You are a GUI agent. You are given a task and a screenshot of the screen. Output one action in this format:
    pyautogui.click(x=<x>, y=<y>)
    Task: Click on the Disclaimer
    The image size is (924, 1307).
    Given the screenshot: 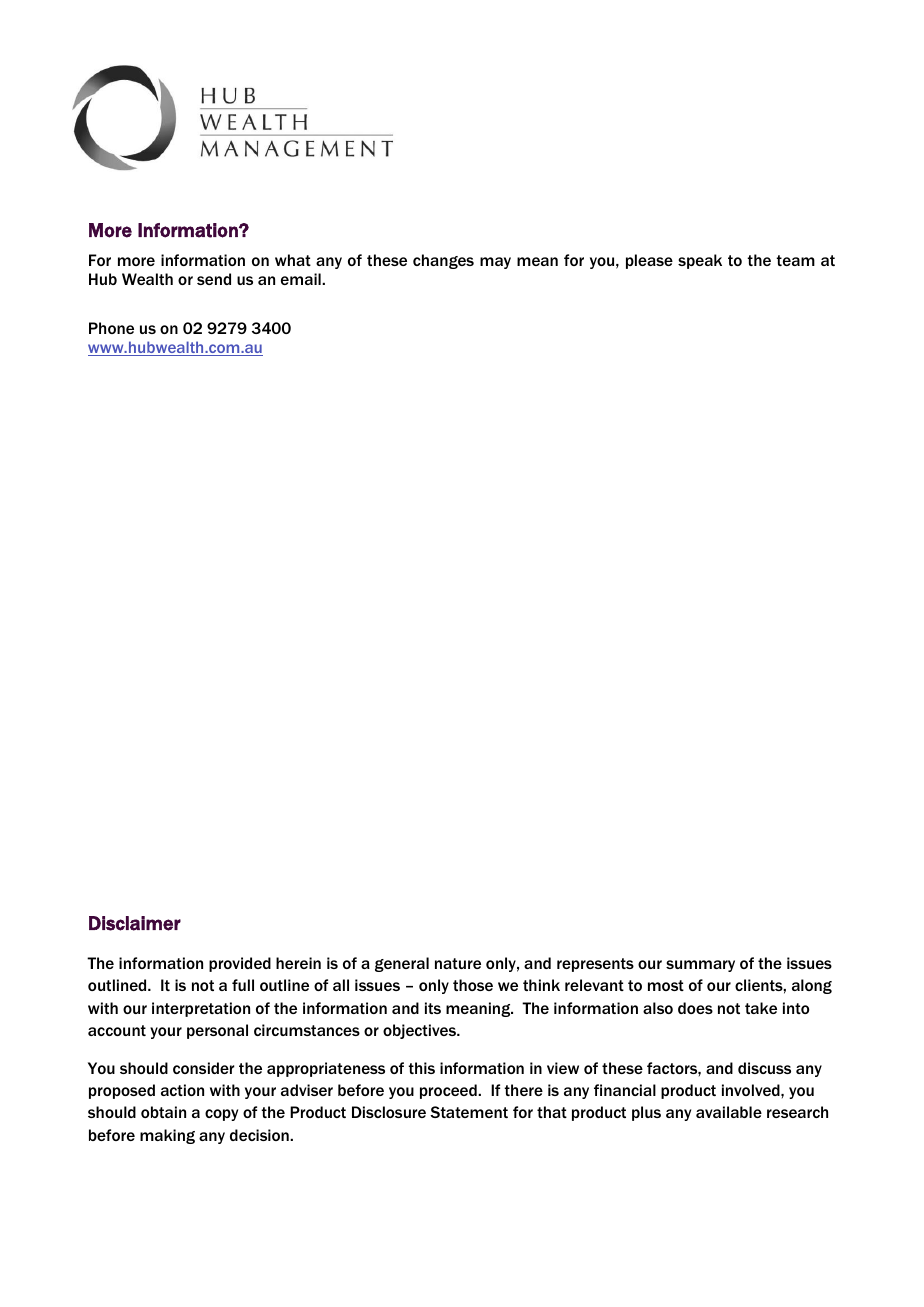 What is the action you would take?
    pyautogui.click(x=135, y=923)
